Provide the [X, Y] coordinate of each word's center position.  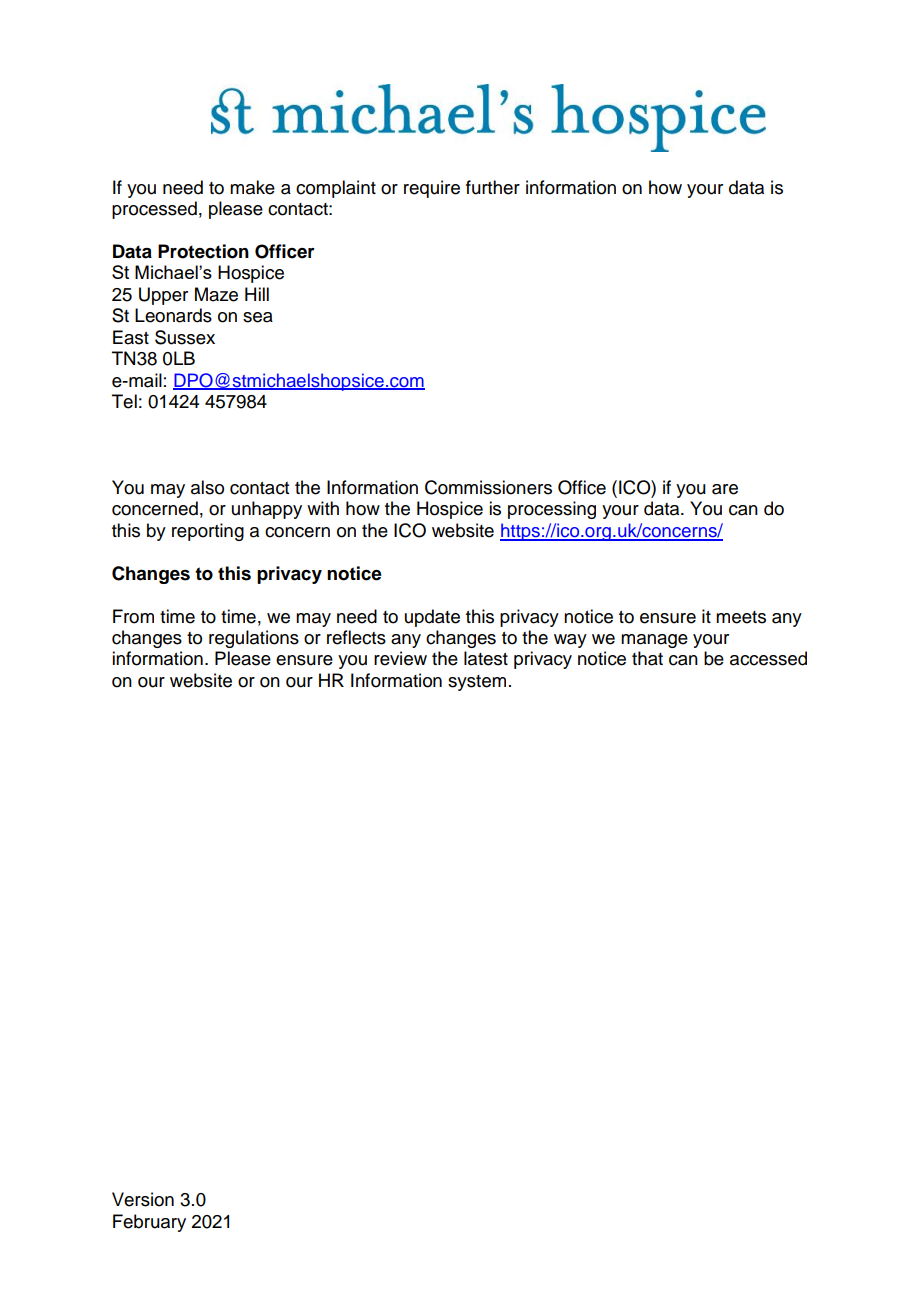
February [149, 1223]
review [400, 658]
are [725, 489]
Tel [124, 401]
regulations [254, 639]
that [647, 658]
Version [143, 1199]
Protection [203, 251]
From [133, 616]
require [432, 189]
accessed [768, 658]
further [493, 187]
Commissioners [488, 487]
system [477, 683]
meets [741, 617]
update [432, 618]
